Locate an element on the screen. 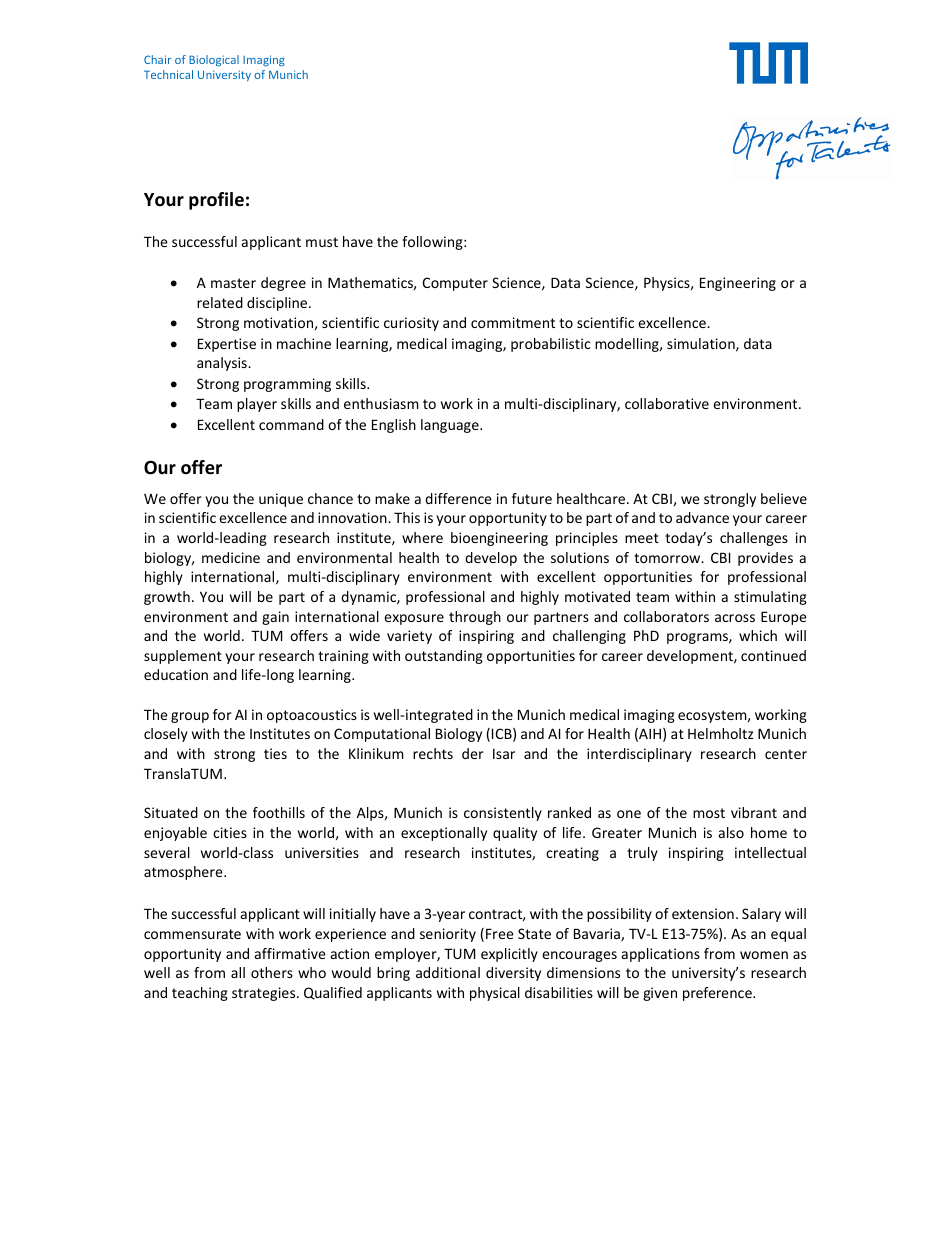 This screenshot has height=1233, width=952. Biological is located at coordinates (214, 61).
